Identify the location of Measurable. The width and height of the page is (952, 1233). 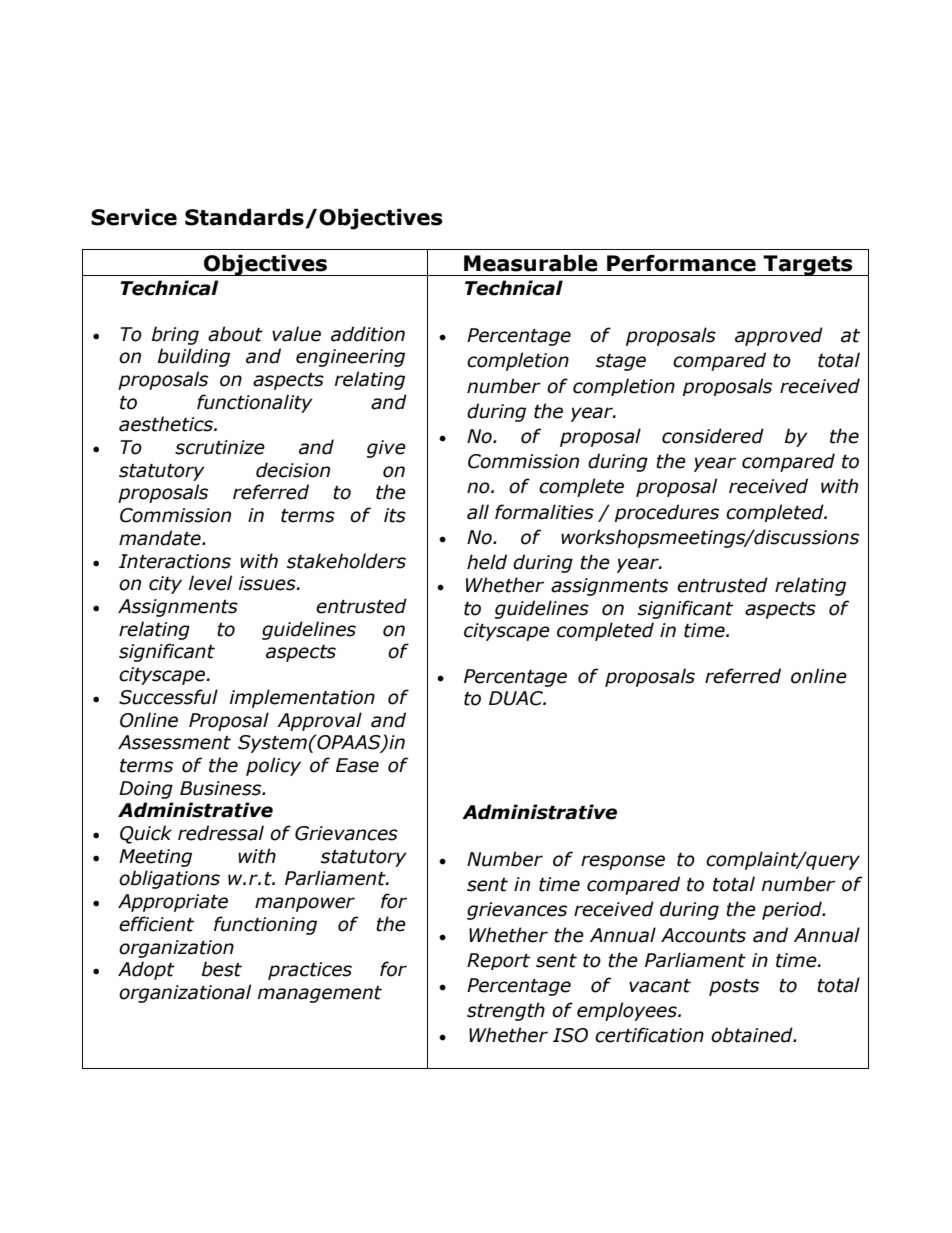
(531, 263).
